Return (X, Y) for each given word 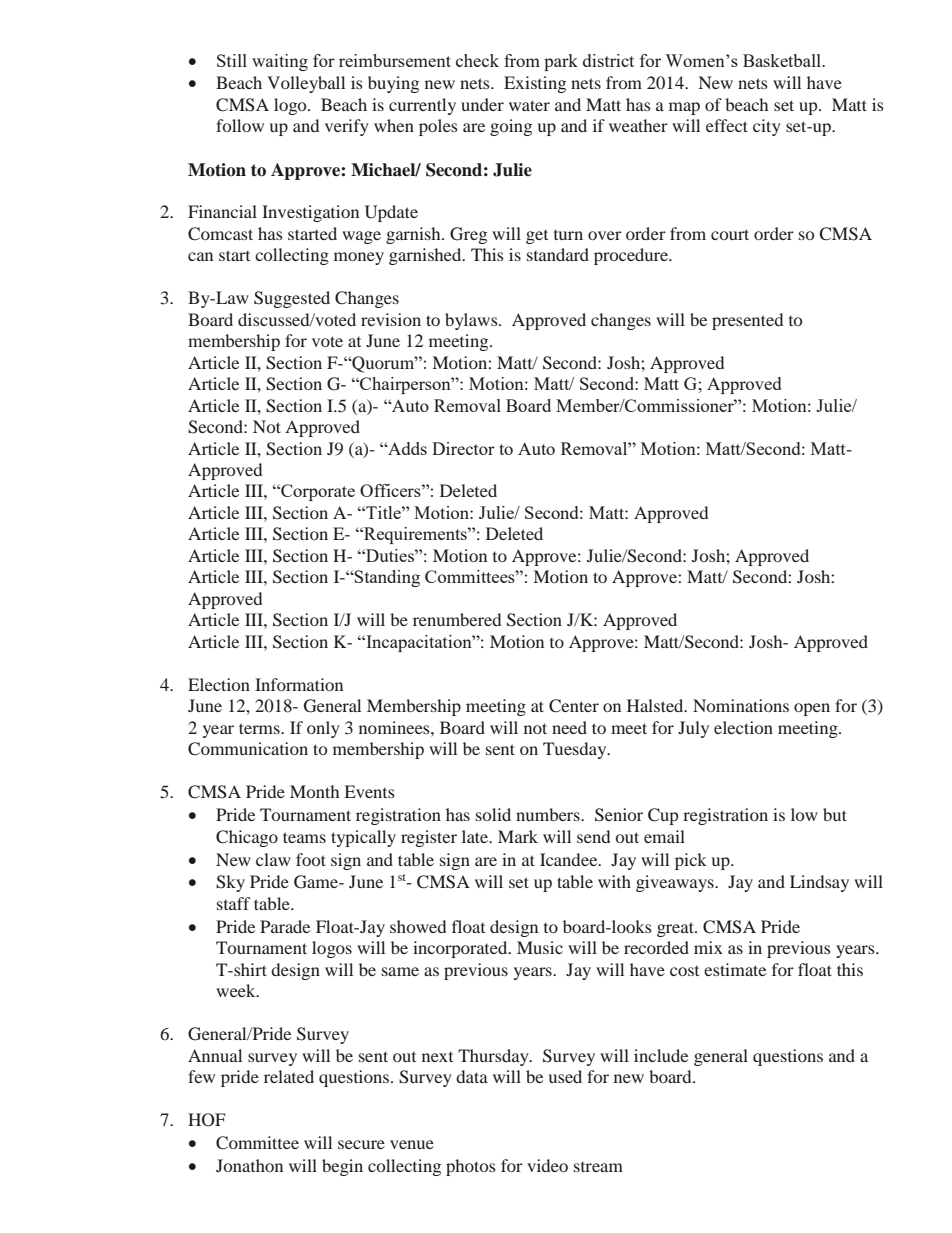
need (569, 727)
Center (574, 706)
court (730, 234)
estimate (735, 969)
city (767, 127)
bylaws (472, 321)
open (812, 709)
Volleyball (306, 84)
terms (260, 728)
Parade (285, 926)
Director (463, 448)
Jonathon (249, 1165)
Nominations (741, 705)
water (529, 105)
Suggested (292, 299)
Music (540, 947)
